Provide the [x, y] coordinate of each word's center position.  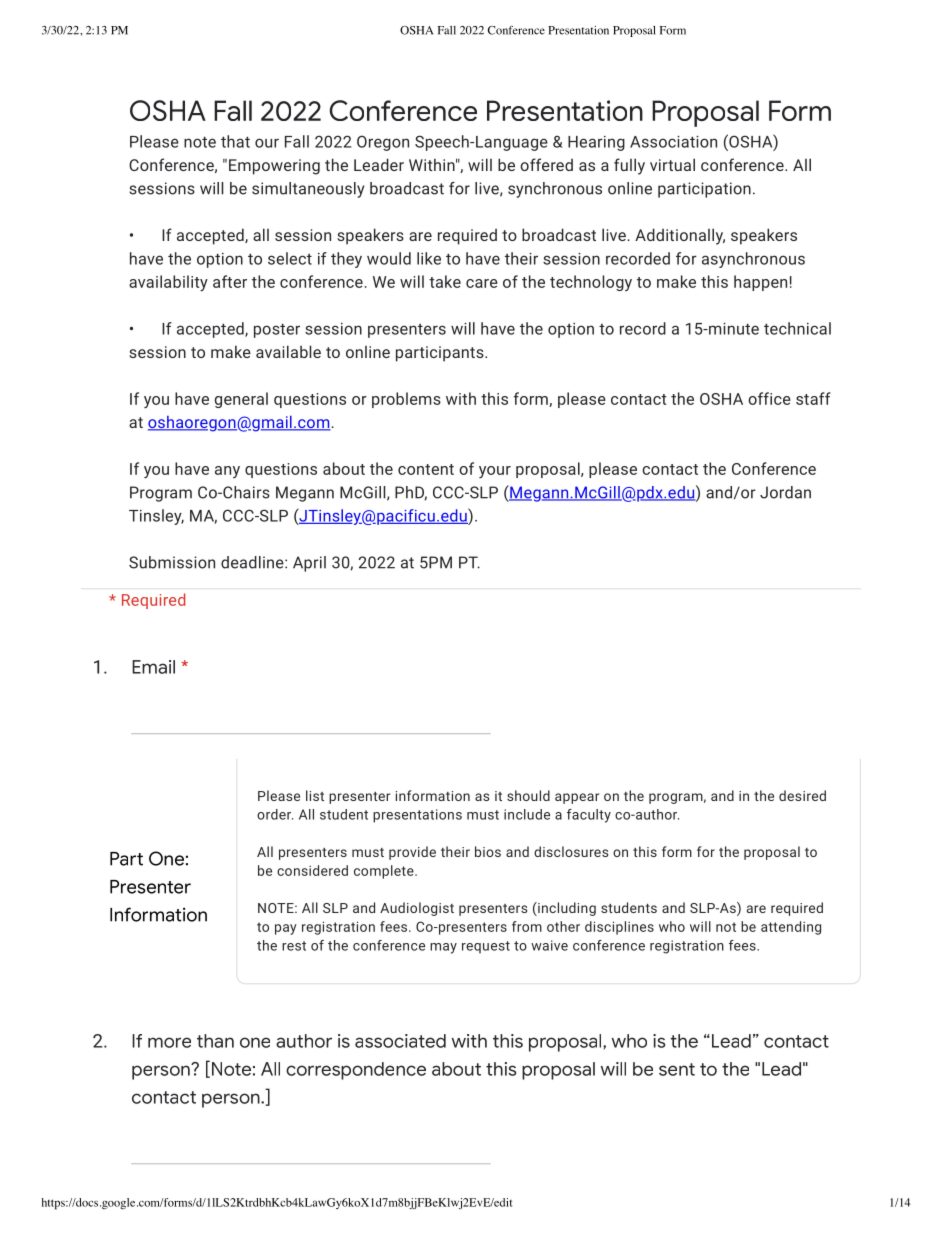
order [275, 814]
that [235, 141]
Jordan [785, 492]
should [528, 795]
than [215, 1041]
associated [400, 1041]
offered [546, 164]
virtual [672, 164]
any [227, 472]
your [495, 472]
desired [802, 795]
